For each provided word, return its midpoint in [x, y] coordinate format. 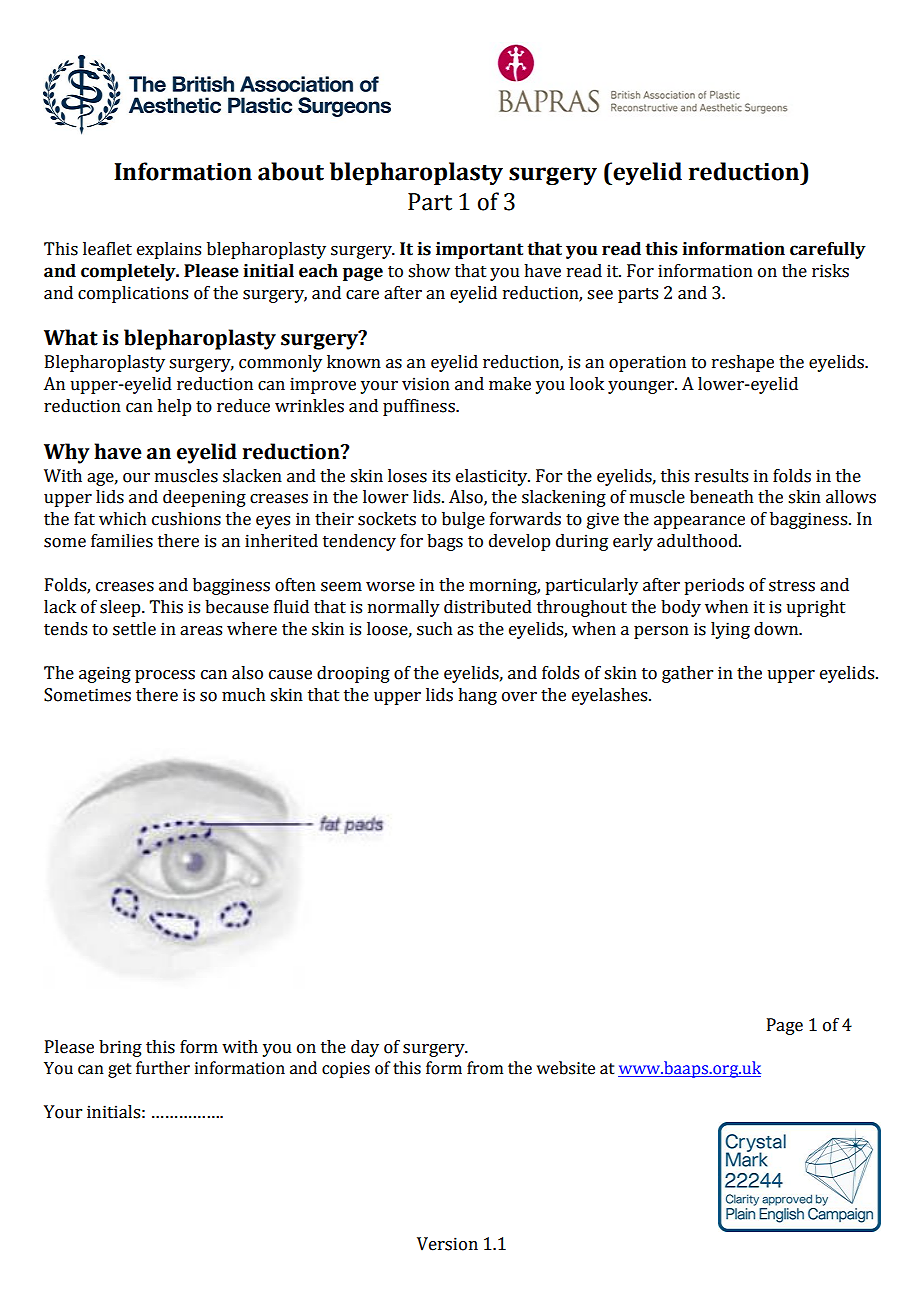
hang [477, 696]
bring [120, 1048]
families [122, 541]
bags [445, 542]
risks [830, 271]
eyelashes [611, 696]
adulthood [698, 541]
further [163, 1068]
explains [169, 250]
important [479, 250]
